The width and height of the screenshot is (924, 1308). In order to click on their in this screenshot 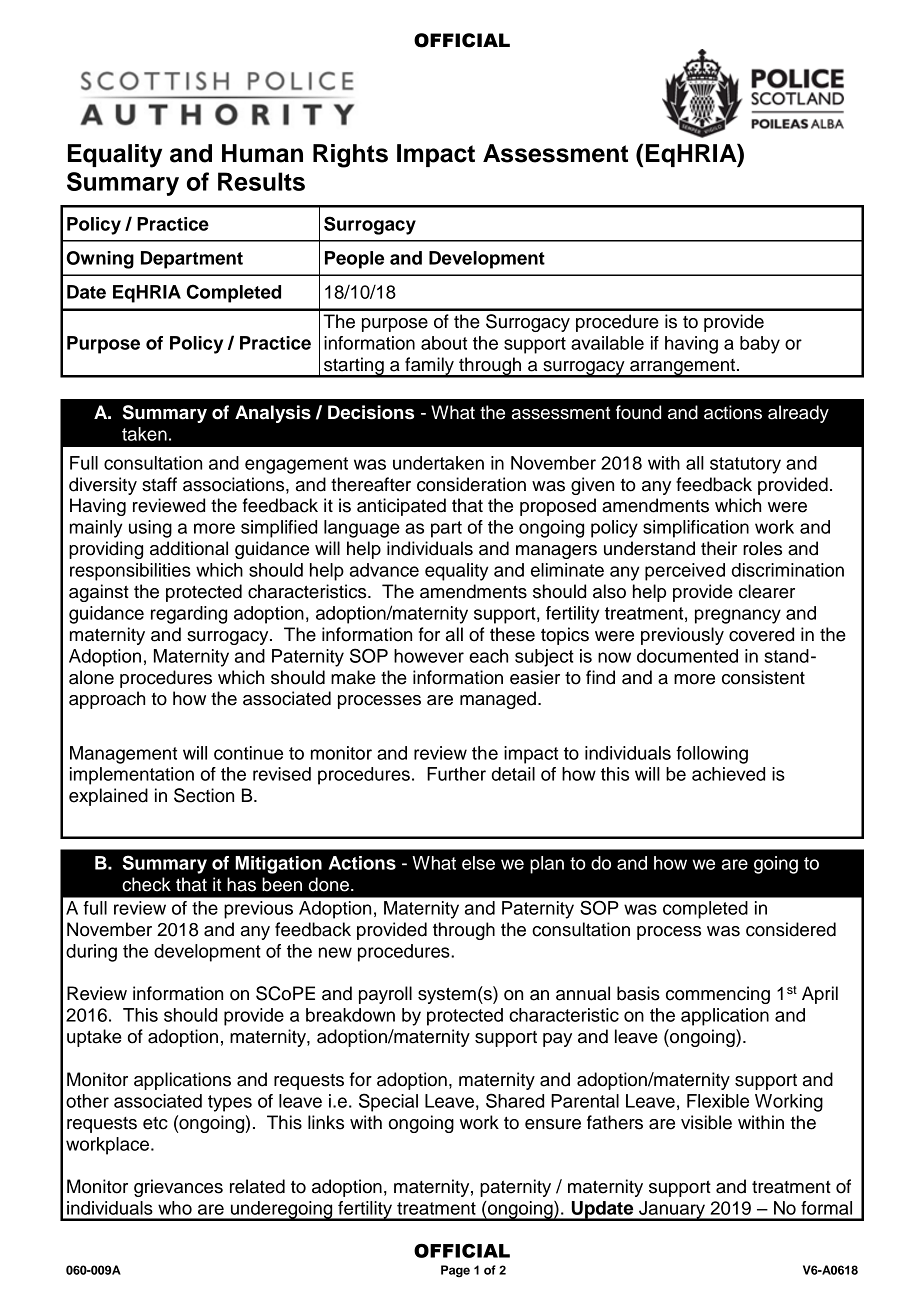, I will do `click(719, 548)`.
